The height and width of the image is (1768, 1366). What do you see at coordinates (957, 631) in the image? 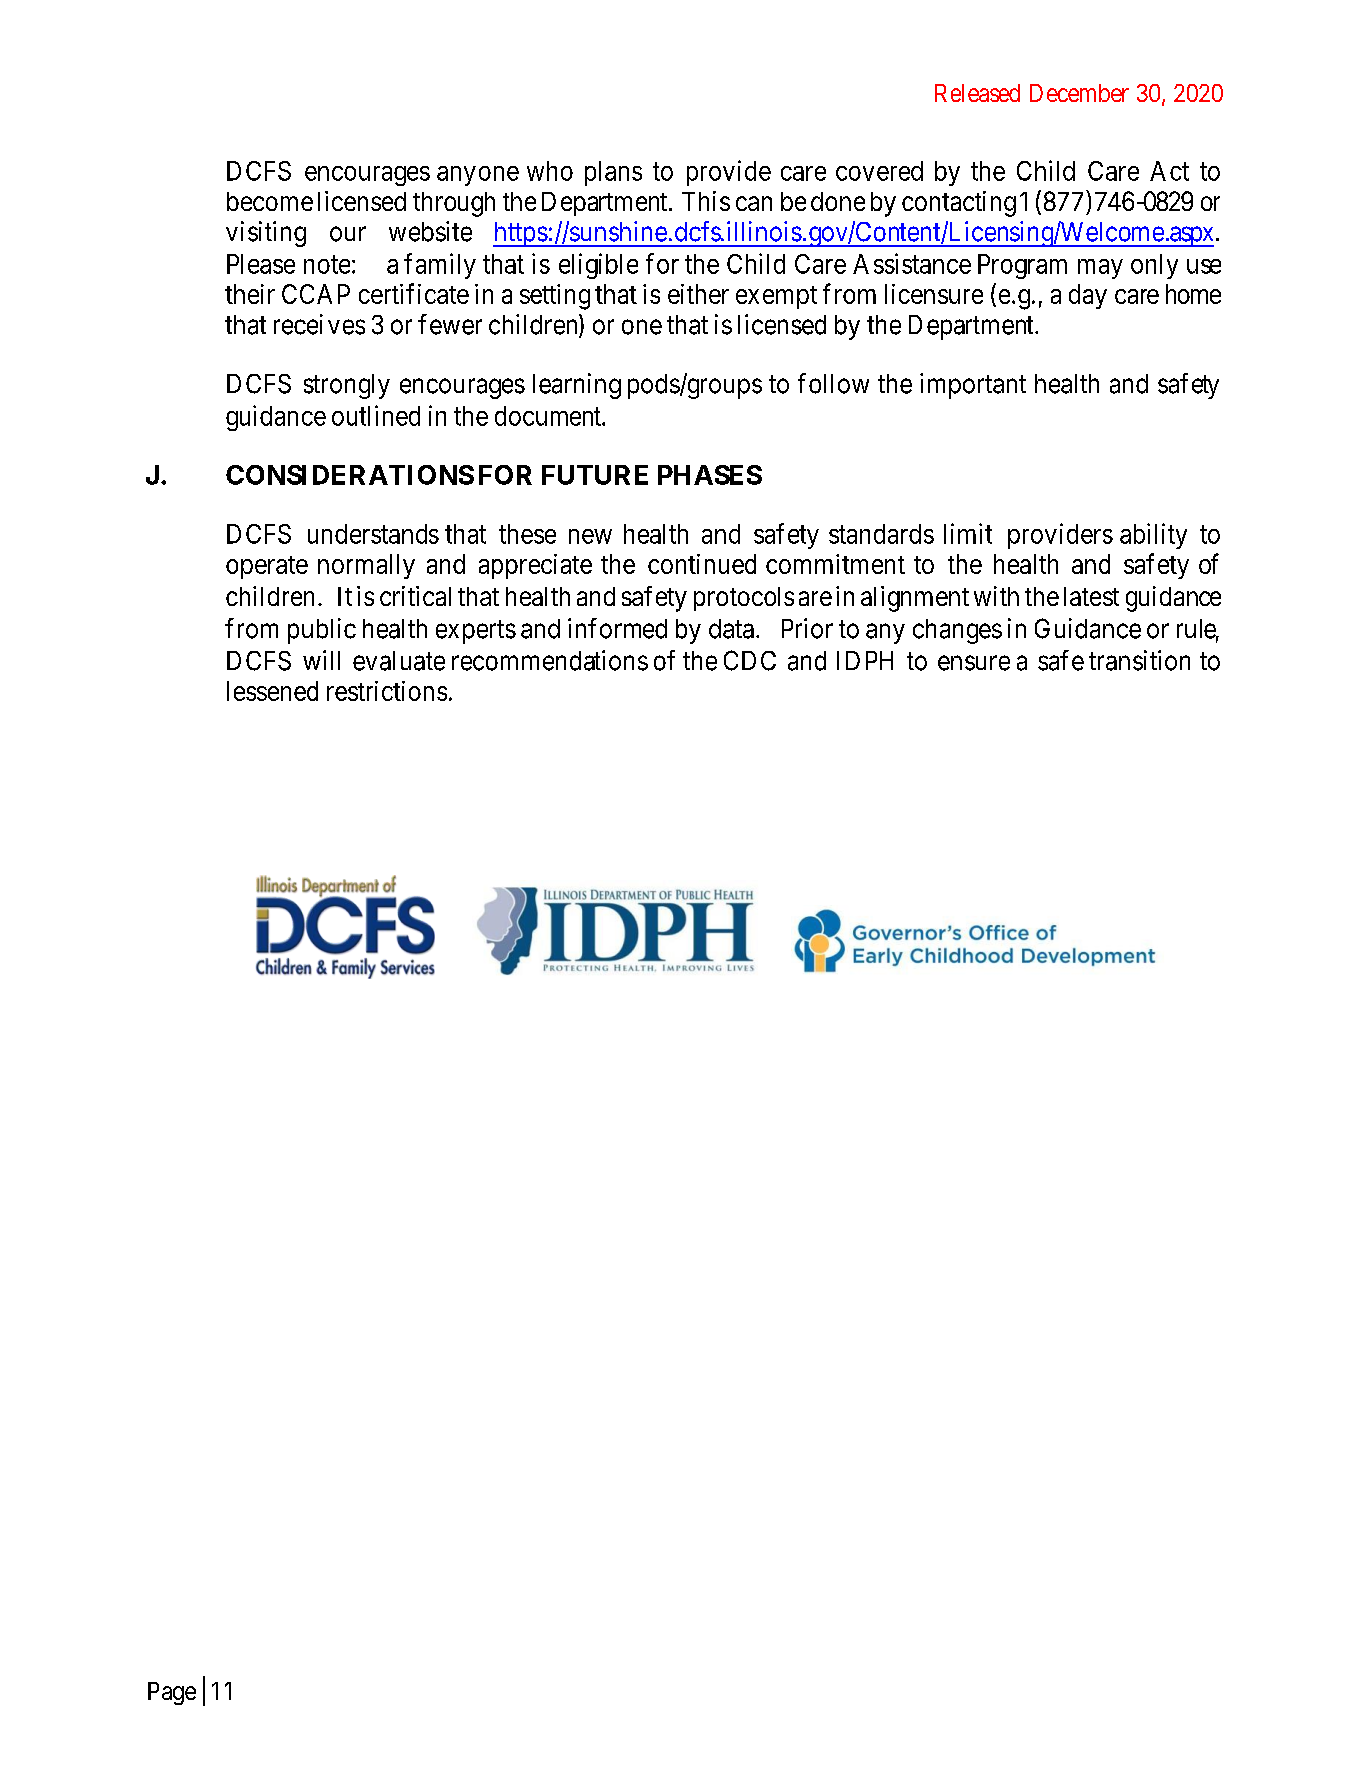
I see `changes` at bounding box center [957, 631].
